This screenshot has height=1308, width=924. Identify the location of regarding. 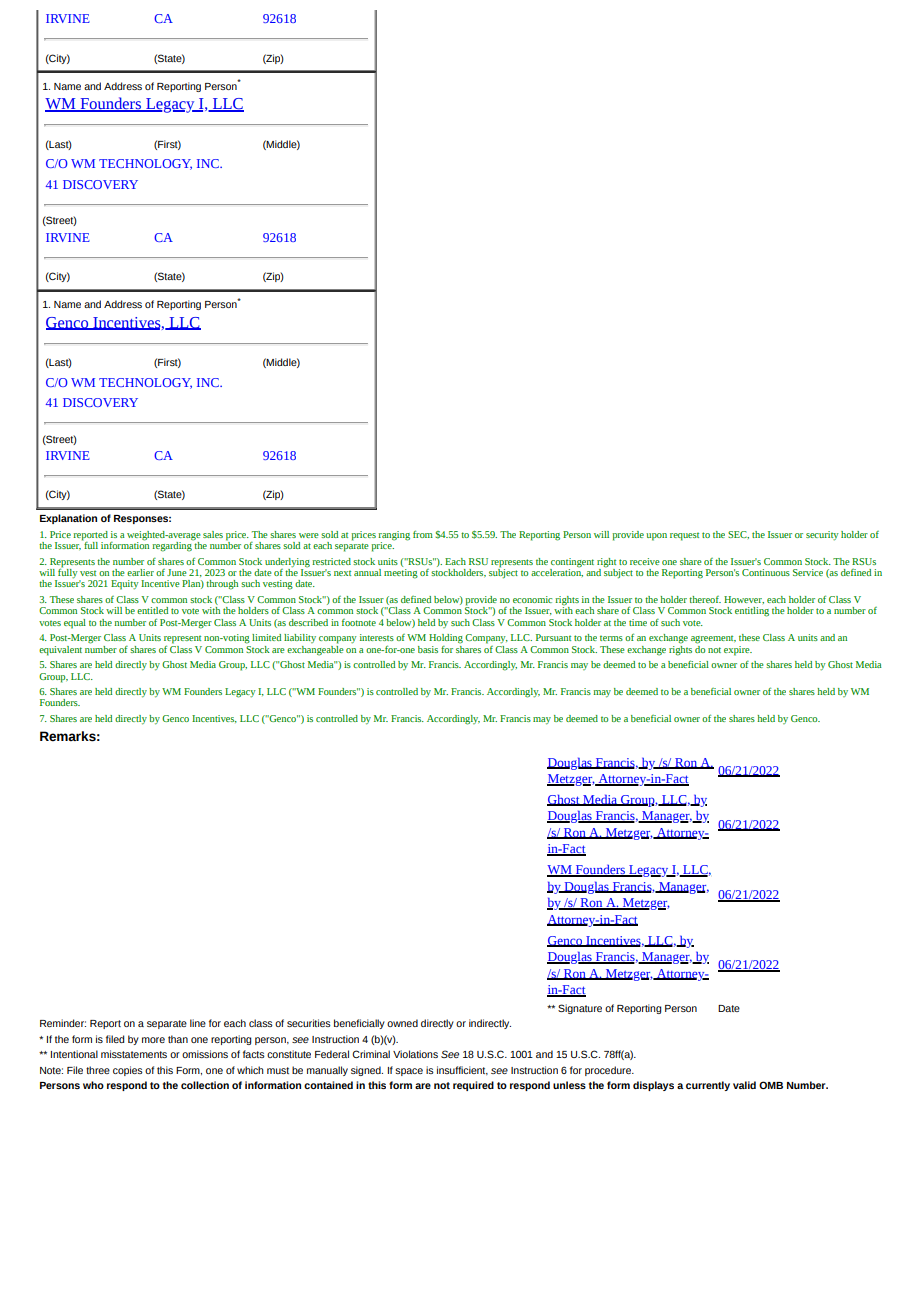
(173, 545).
